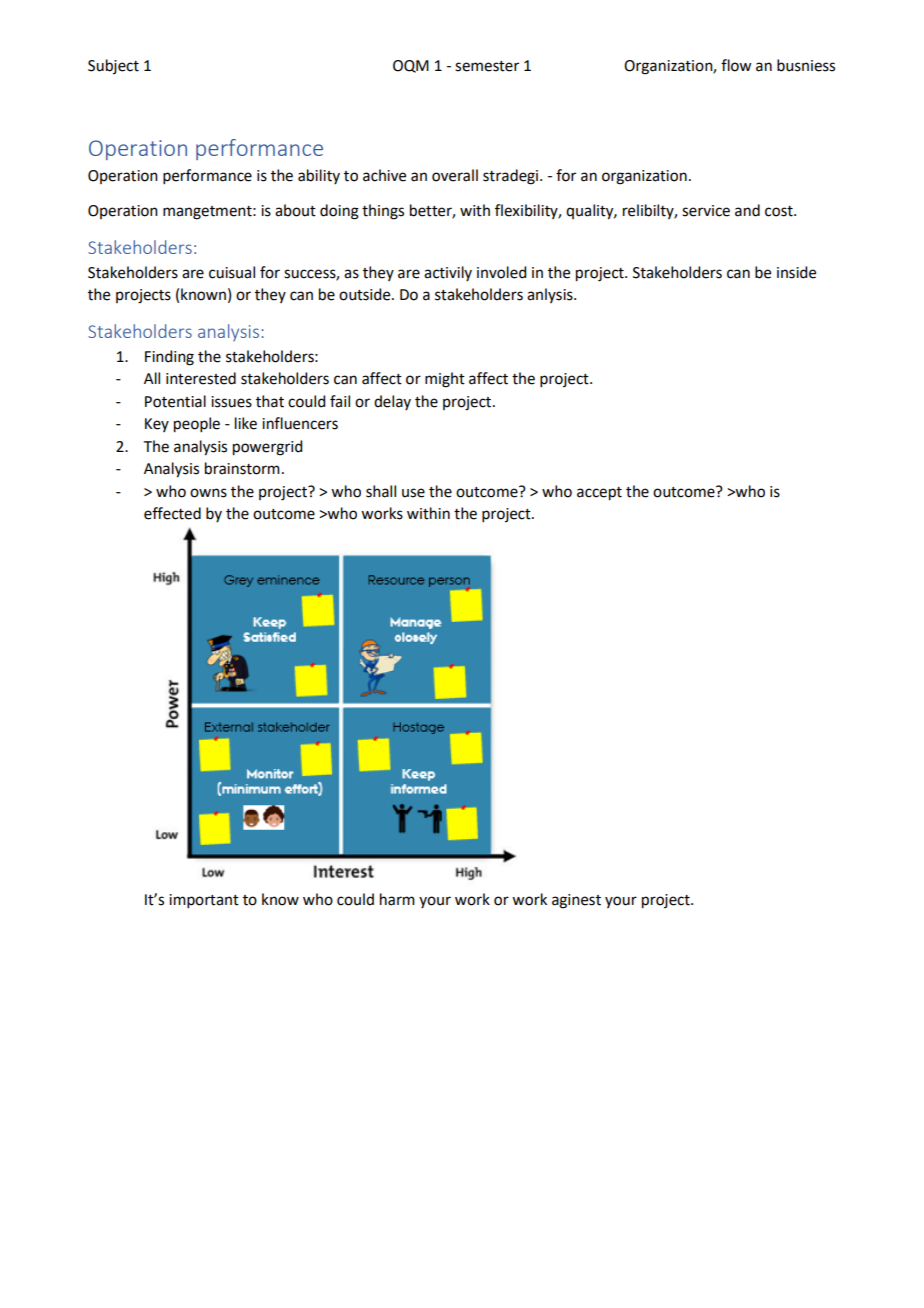 This screenshot has width=924, height=1308. What do you see at coordinates (599, 494) in the screenshot?
I see `accept` at bounding box center [599, 494].
